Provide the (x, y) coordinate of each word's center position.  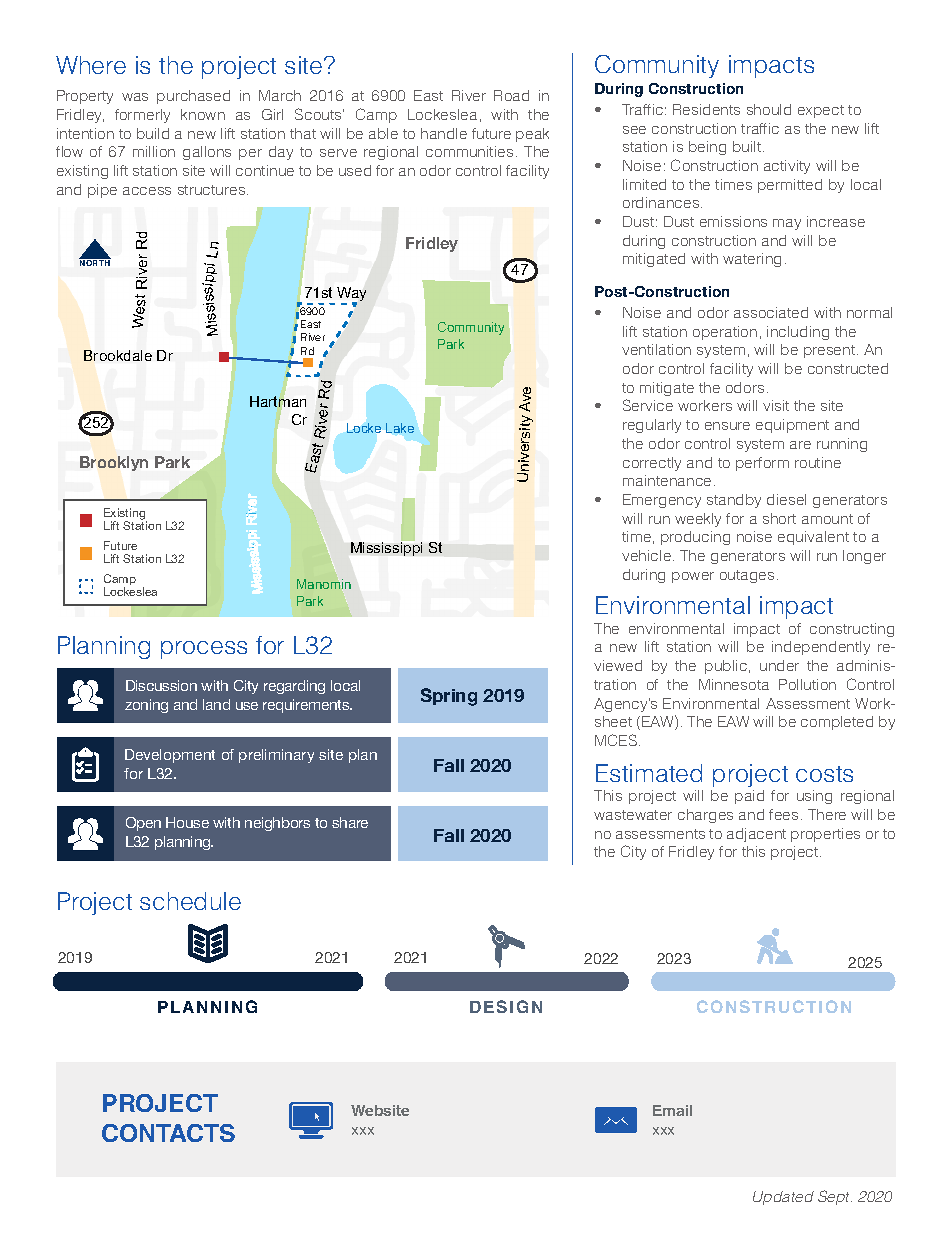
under (779, 665)
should (769, 109)
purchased (193, 97)
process (204, 650)
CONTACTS (168, 1133)
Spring (449, 697)
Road (511, 95)
